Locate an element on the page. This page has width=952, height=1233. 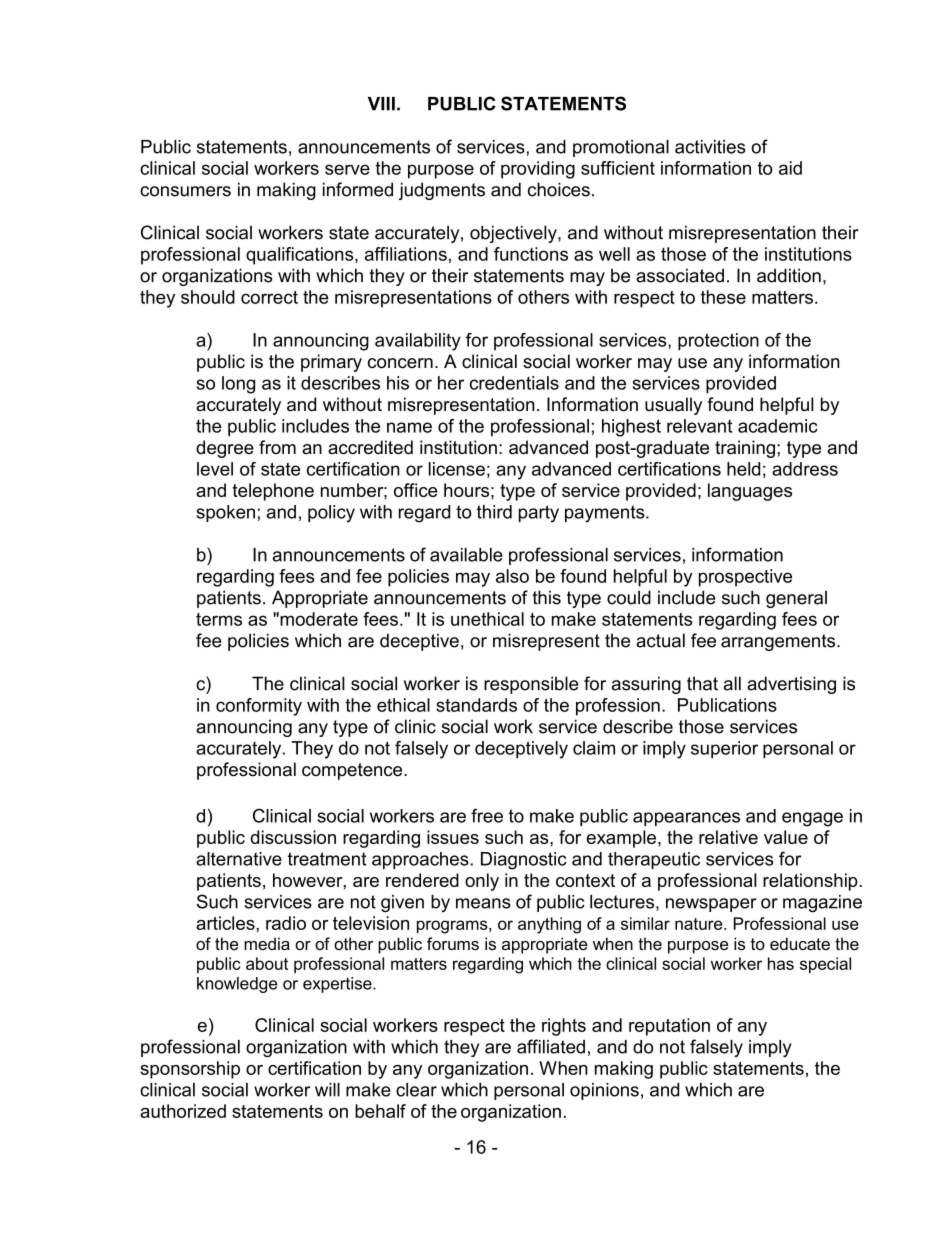
reputation is located at coordinates (669, 1027).
